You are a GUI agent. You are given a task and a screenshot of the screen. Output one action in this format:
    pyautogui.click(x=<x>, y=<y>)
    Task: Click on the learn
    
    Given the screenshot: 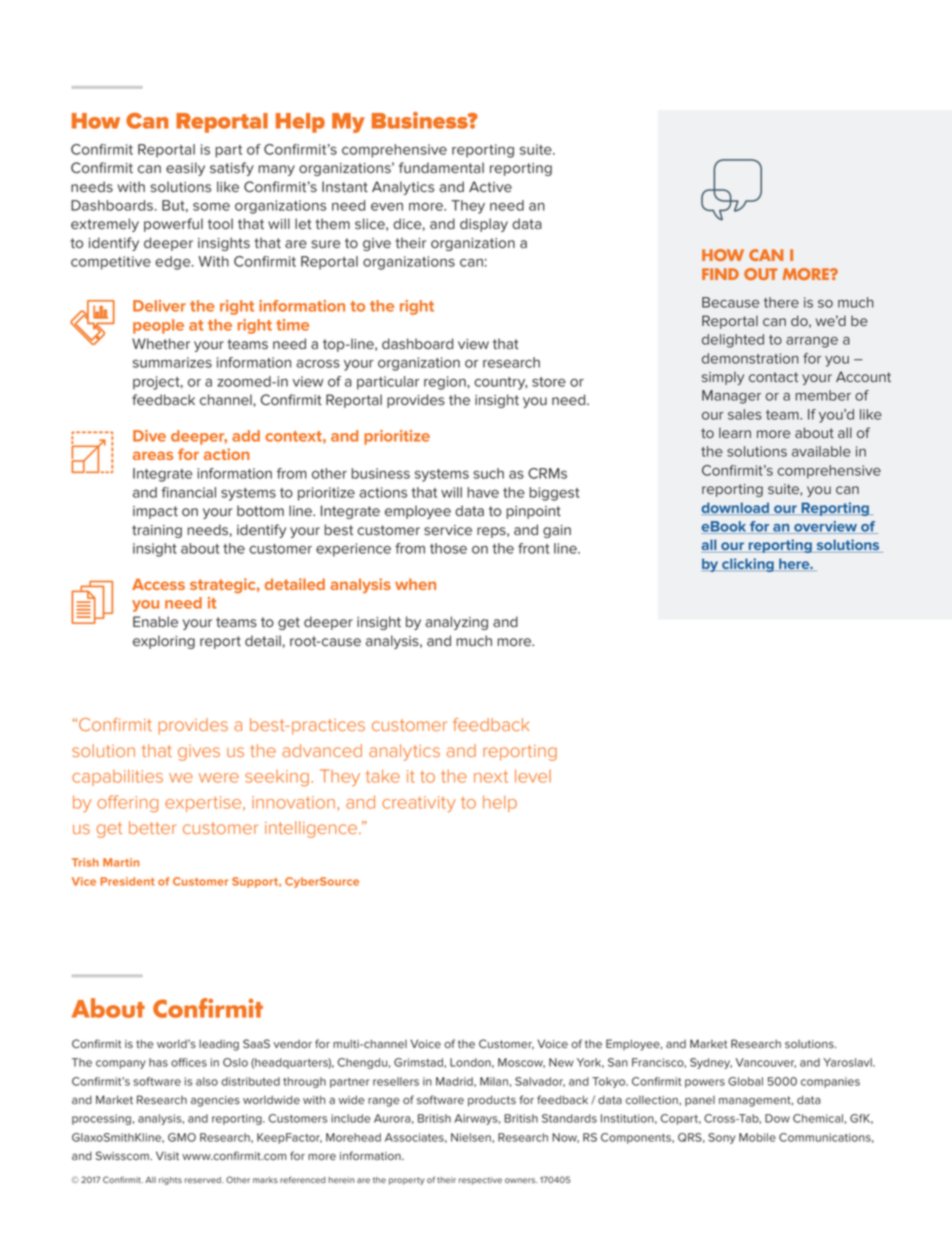 What is the action you would take?
    pyautogui.click(x=735, y=432)
